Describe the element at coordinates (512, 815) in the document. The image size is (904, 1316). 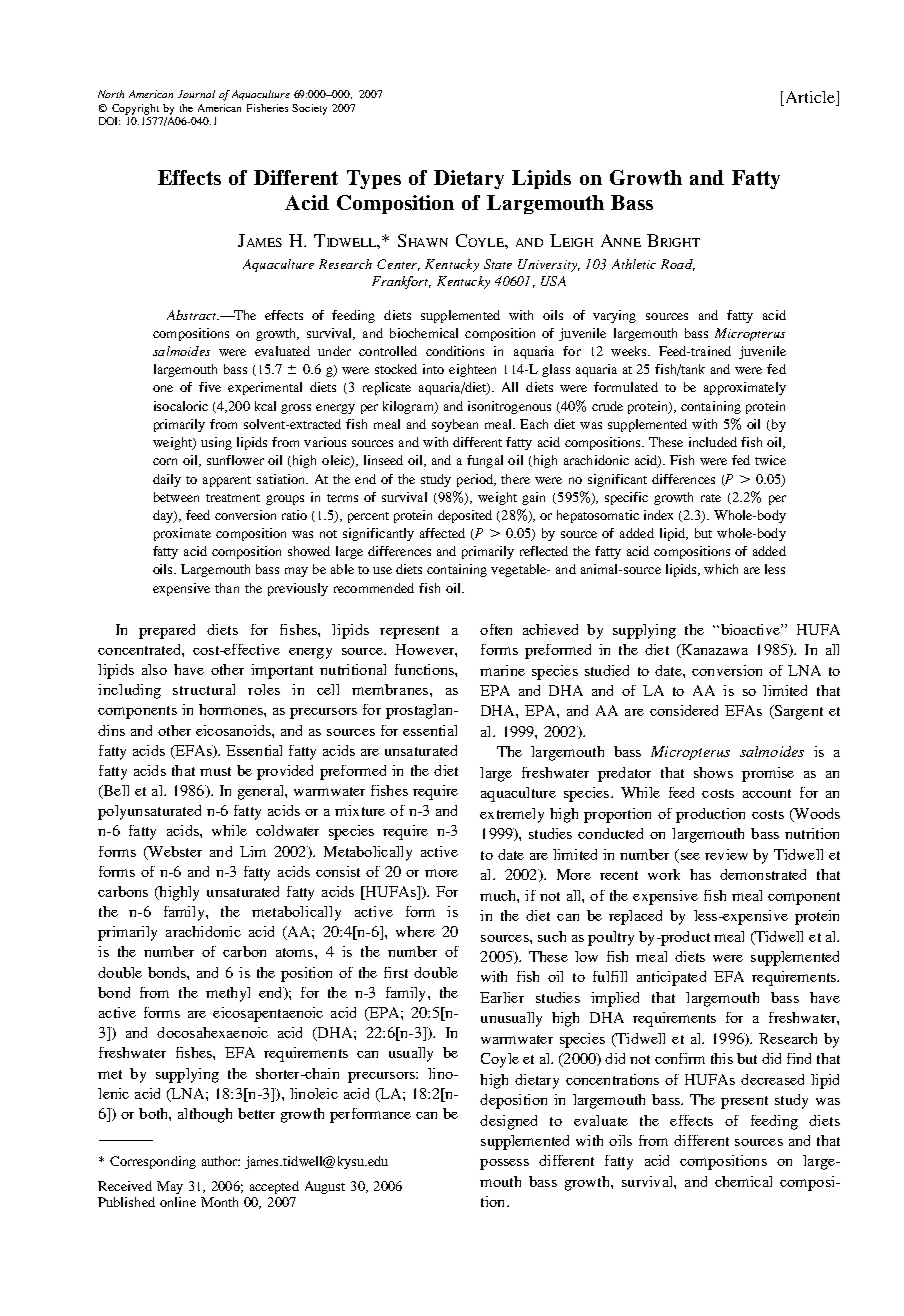
I see `extremely` at that location.
